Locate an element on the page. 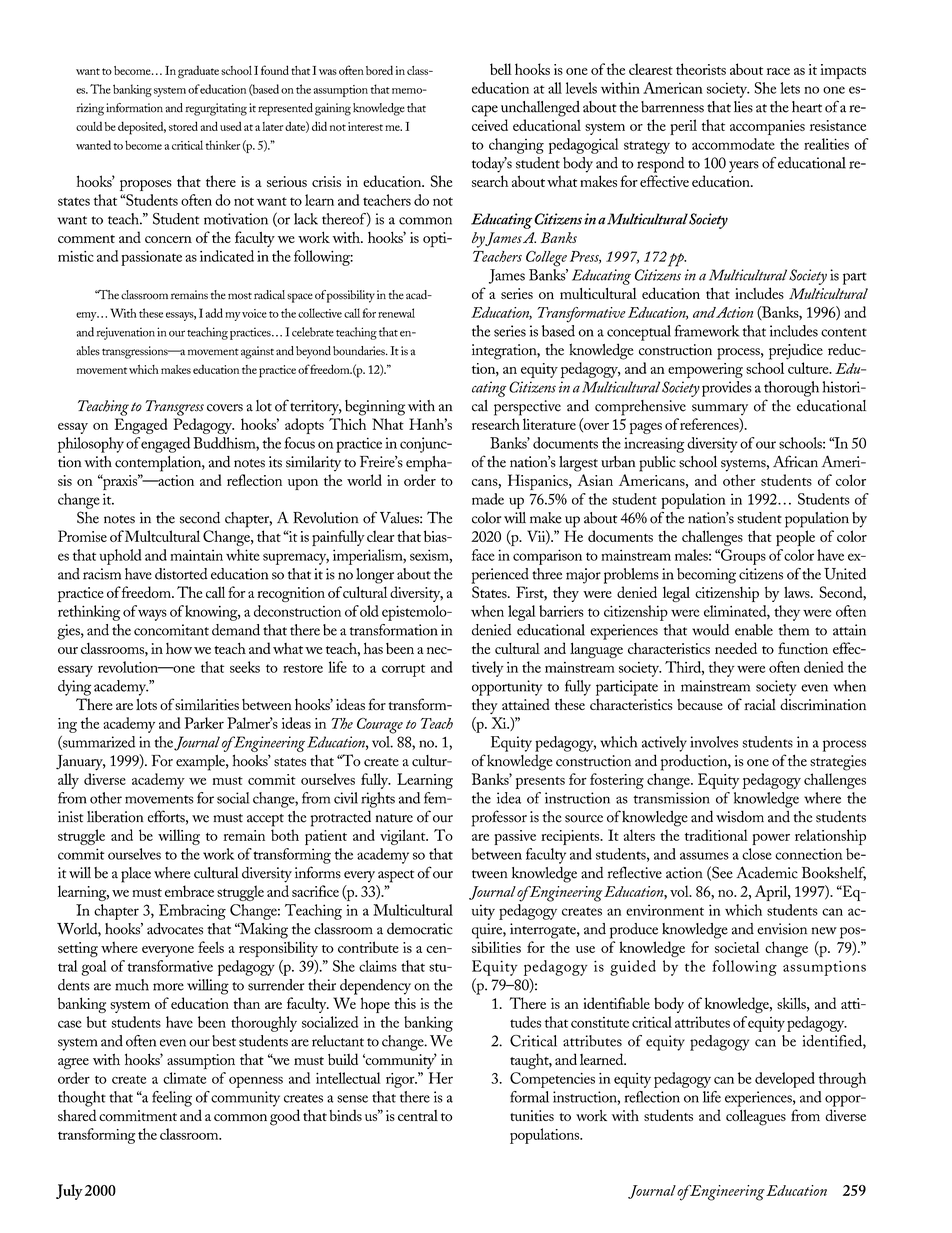 This document has height=1233, width=952. renewal is located at coordinates (396, 313).
